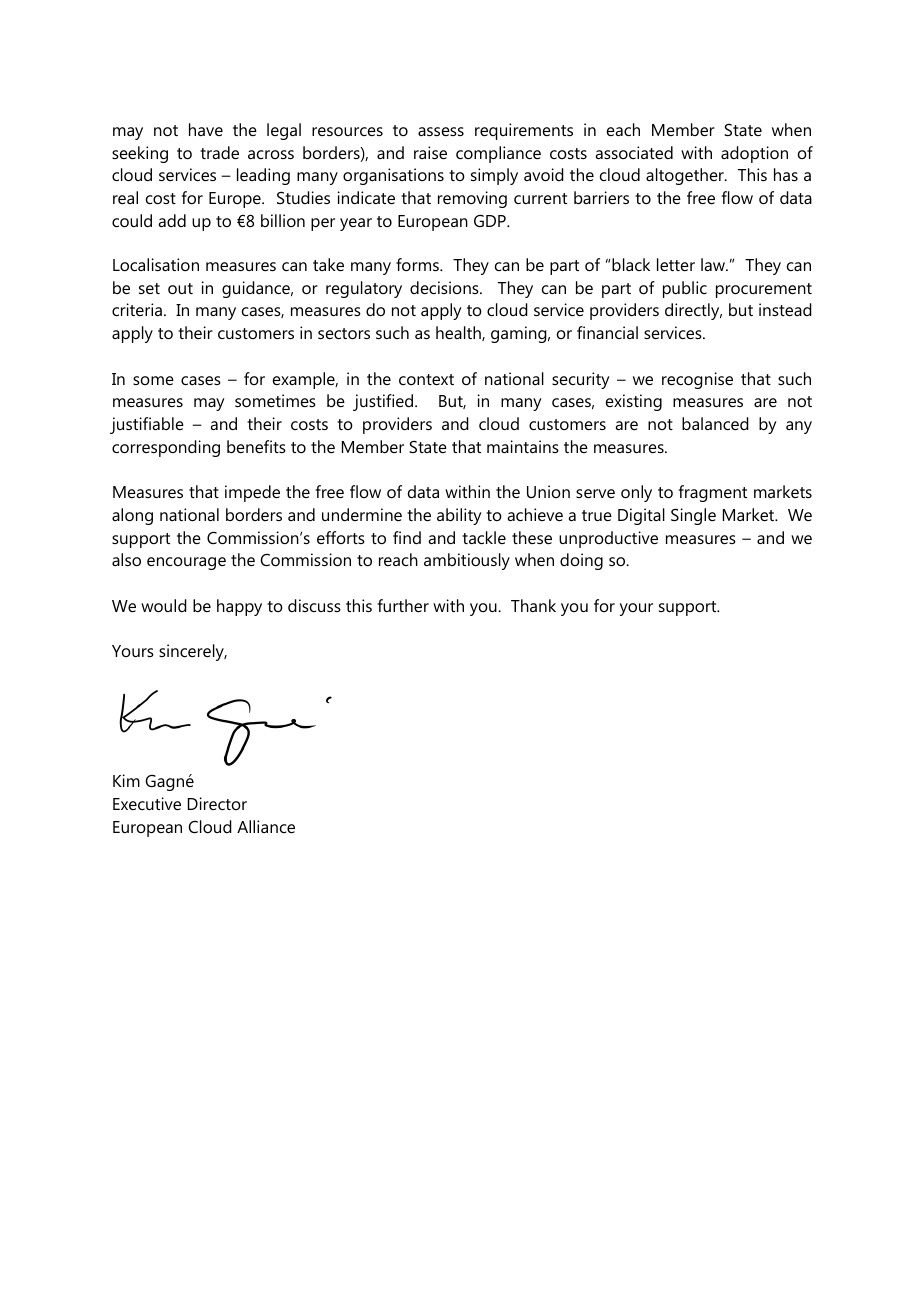 This image has width=924, height=1307. Describe the element at coordinates (713, 493) in the image. I see `fragment` at that location.
